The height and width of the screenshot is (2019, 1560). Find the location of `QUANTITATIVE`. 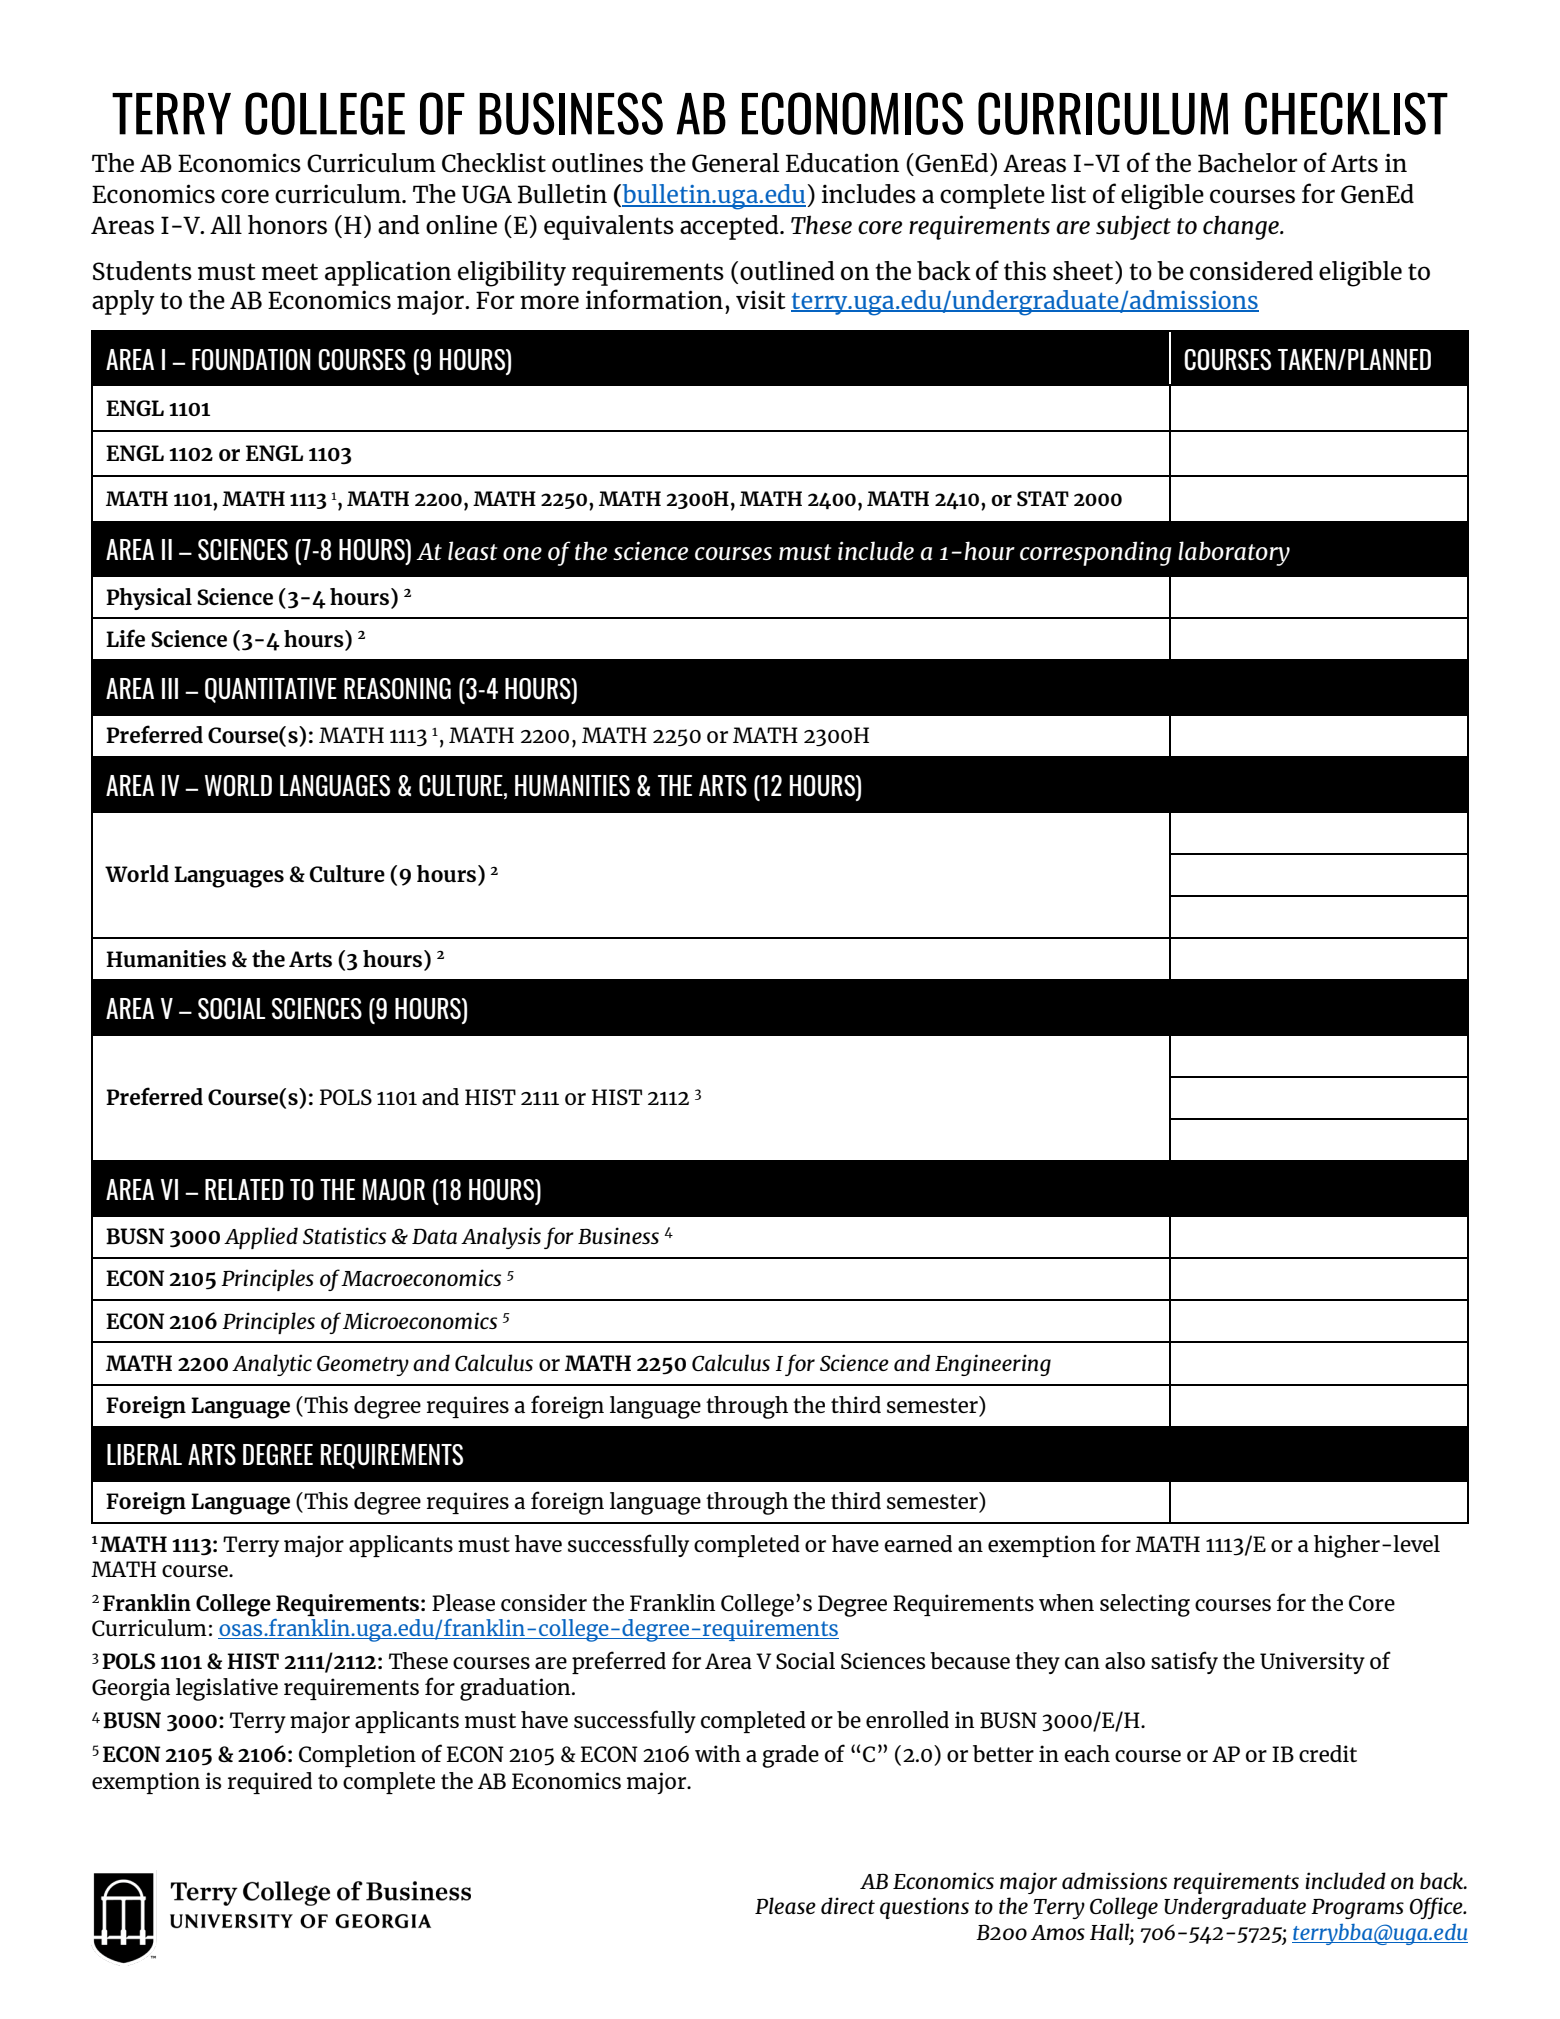

QUANTITATIVE is located at coordinates (271, 690).
